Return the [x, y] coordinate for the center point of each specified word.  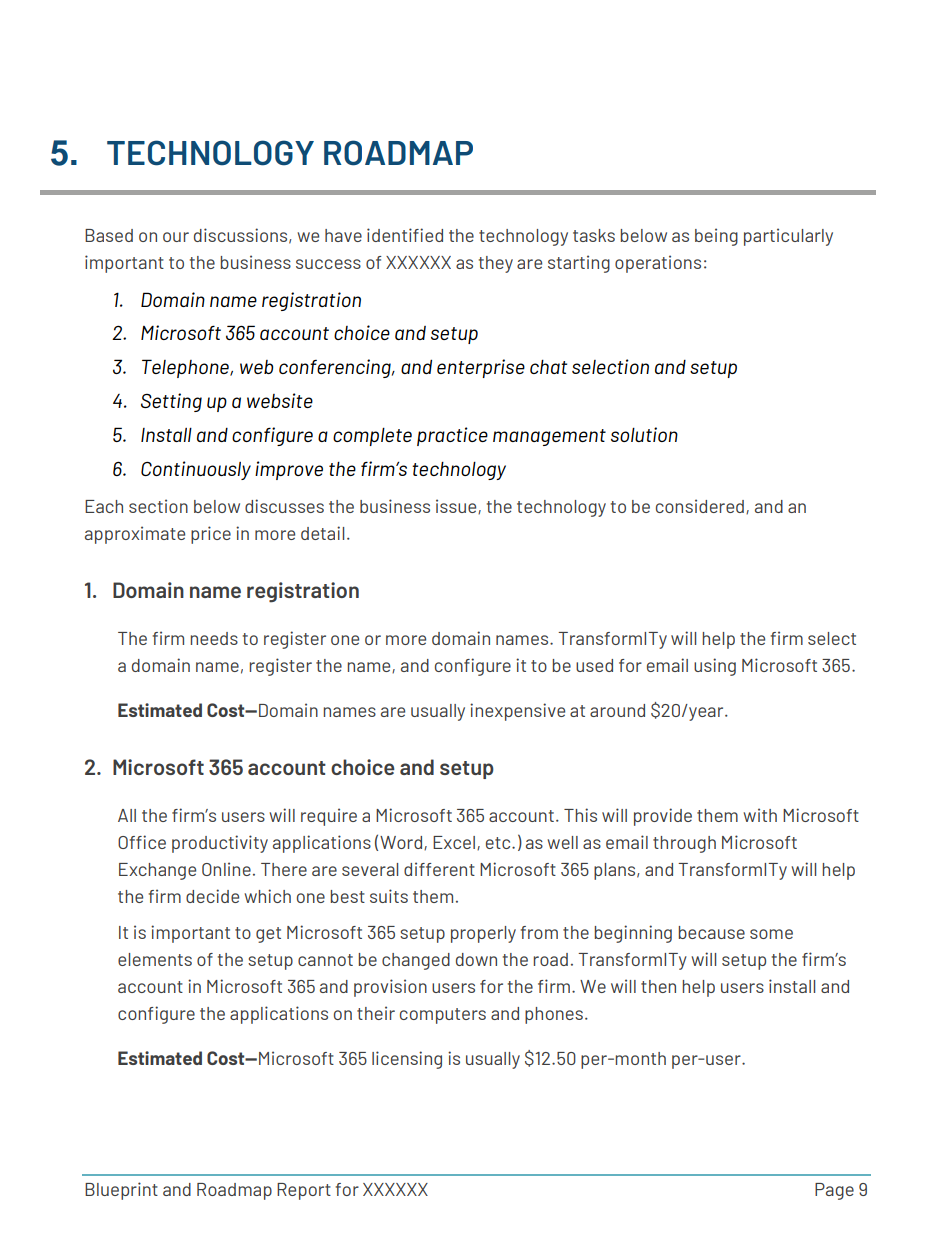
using [715, 667]
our [176, 237]
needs [214, 638]
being [716, 237]
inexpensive [517, 712]
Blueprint [121, 1191]
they [496, 264]
